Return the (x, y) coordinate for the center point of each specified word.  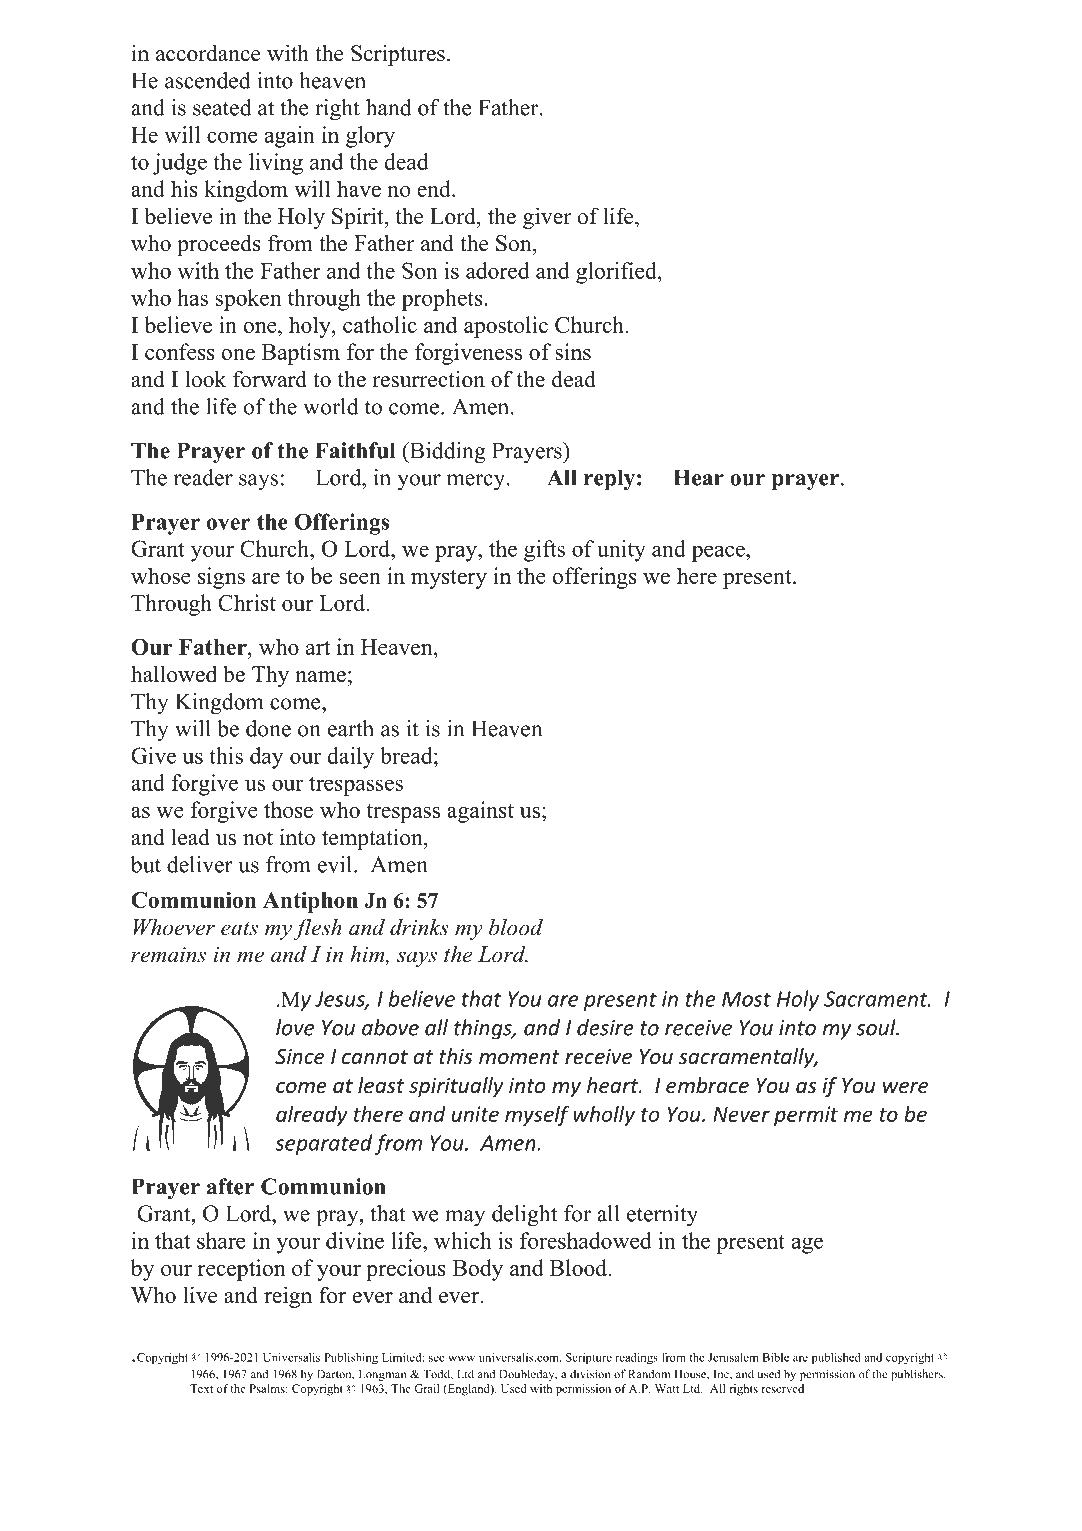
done (268, 728)
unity (621, 551)
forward (270, 379)
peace (719, 553)
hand (389, 107)
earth (351, 728)
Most (746, 999)
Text (201, 1388)
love (295, 1027)
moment (519, 1057)
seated (222, 107)
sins (573, 351)
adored (498, 270)
